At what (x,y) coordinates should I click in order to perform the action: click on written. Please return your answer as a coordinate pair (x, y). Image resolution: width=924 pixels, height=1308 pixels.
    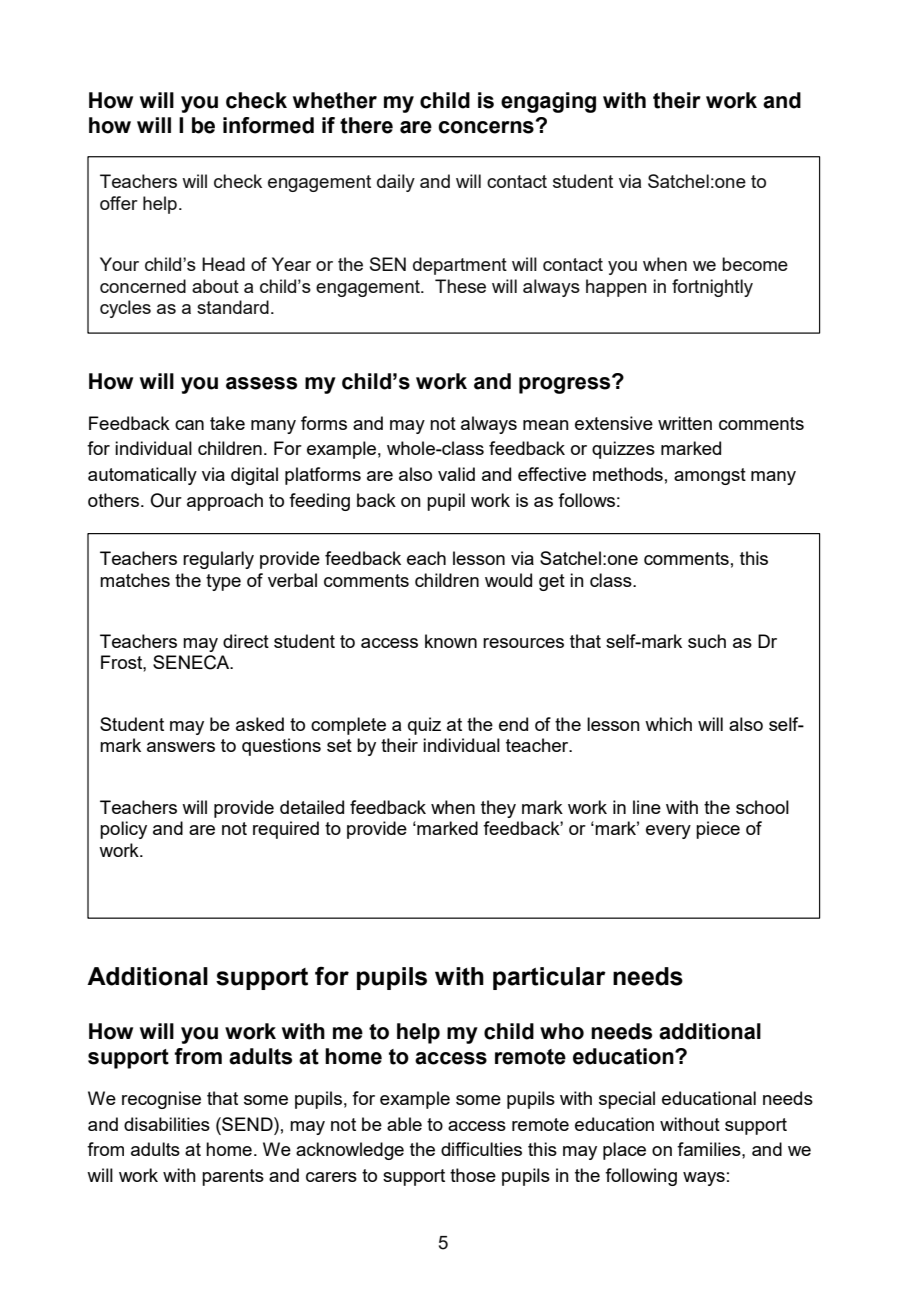
    Looking at the image, I should click on (685, 423).
